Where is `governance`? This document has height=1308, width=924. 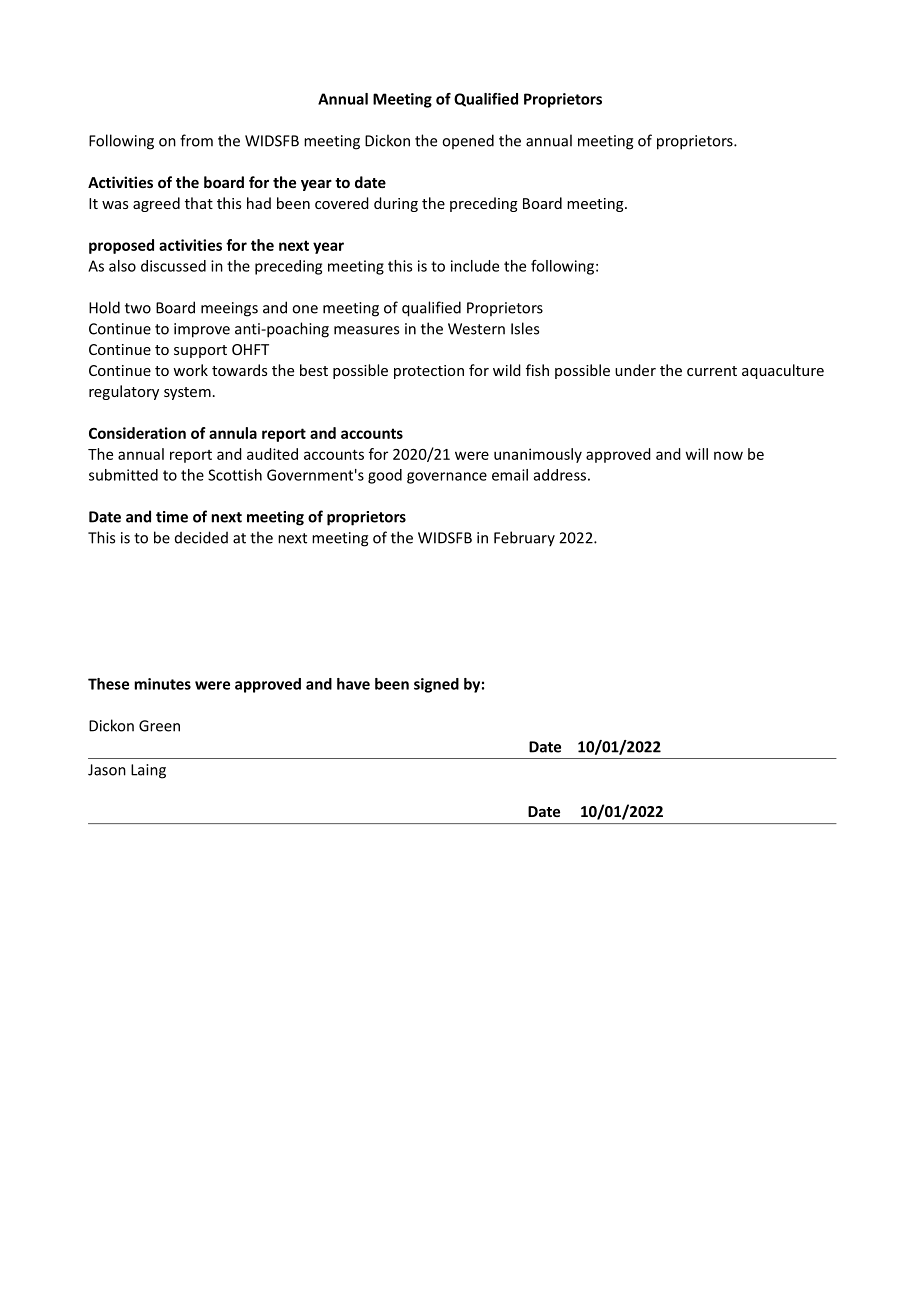
governance is located at coordinates (447, 478).
